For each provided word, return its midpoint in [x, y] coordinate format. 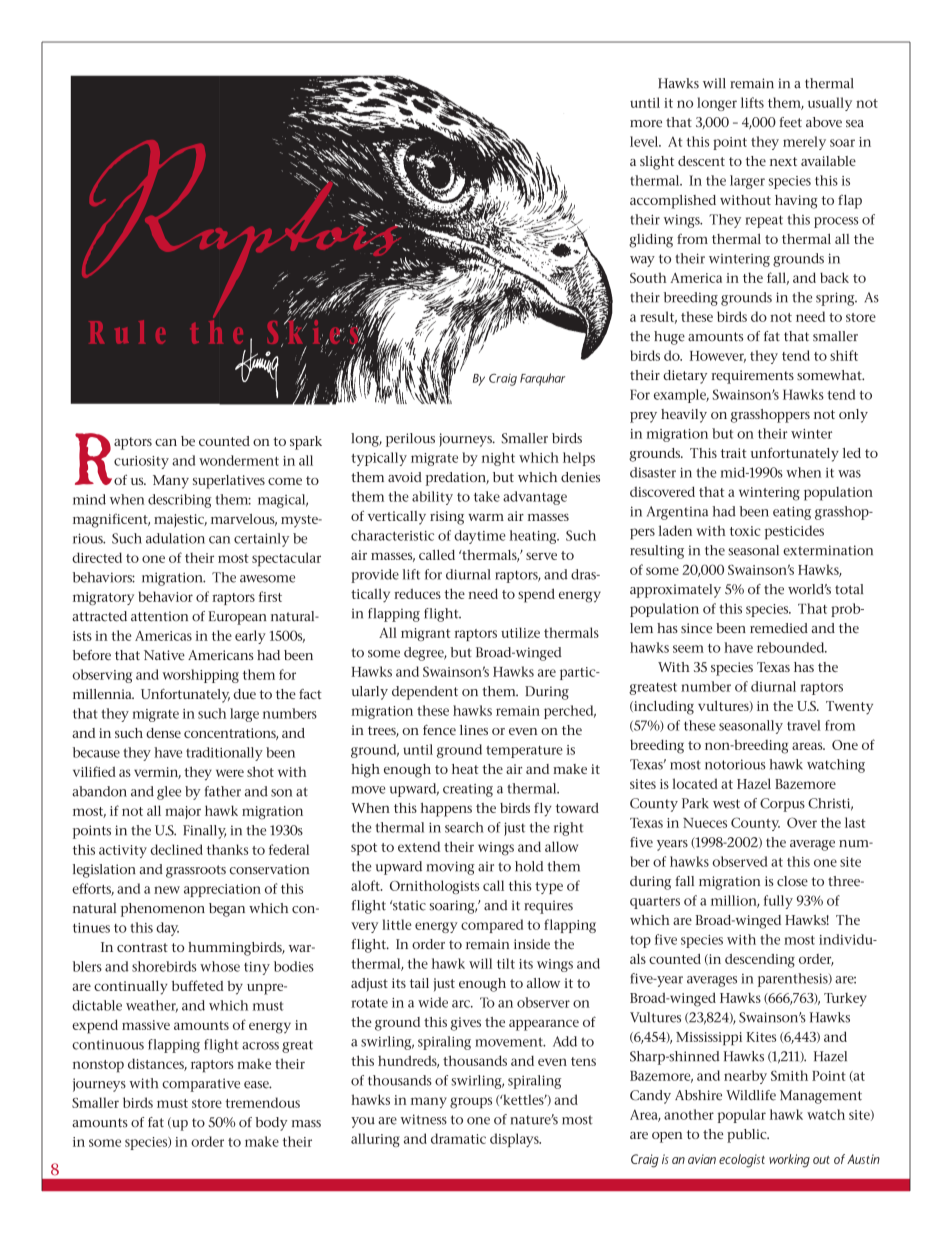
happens [446, 810]
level [645, 141]
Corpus [782, 805]
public [748, 1136]
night [498, 459]
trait [734, 453]
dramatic [458, 1138]
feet [790, 122]
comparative [201, 1085]
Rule [127, 332]
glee [169, 793]
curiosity [141, 462]
